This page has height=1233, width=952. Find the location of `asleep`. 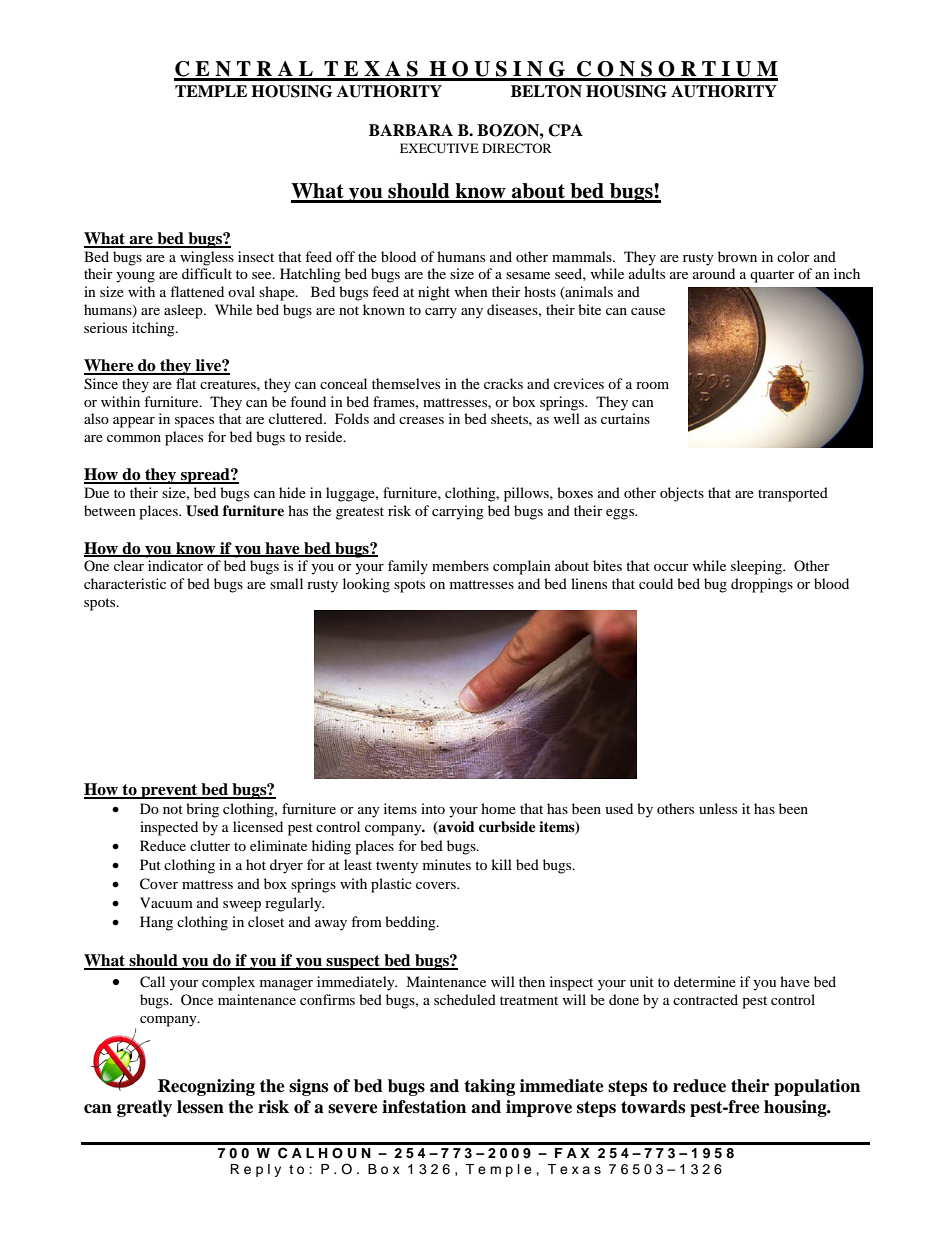

asleep is located at coordinates (184, 311).
